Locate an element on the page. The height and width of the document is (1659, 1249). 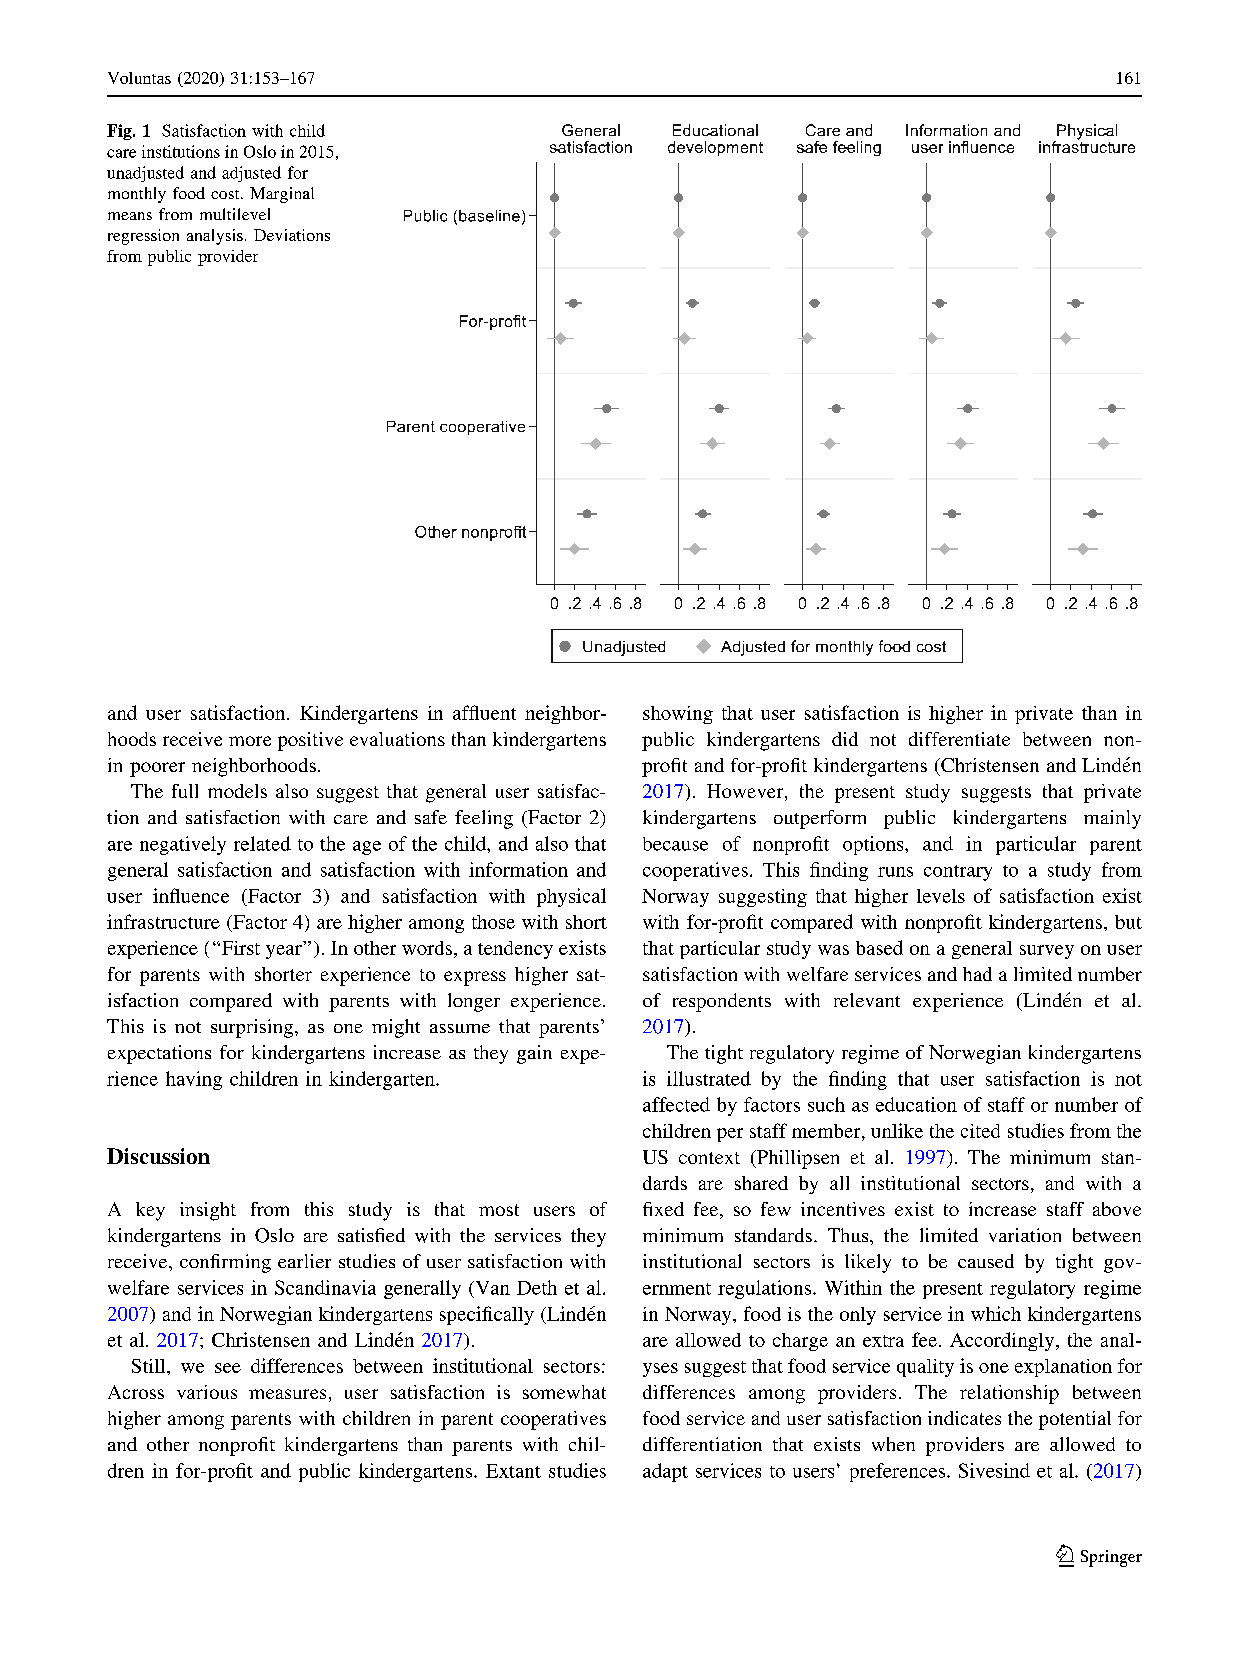
adapt is located at coordinates (665, 1472).
